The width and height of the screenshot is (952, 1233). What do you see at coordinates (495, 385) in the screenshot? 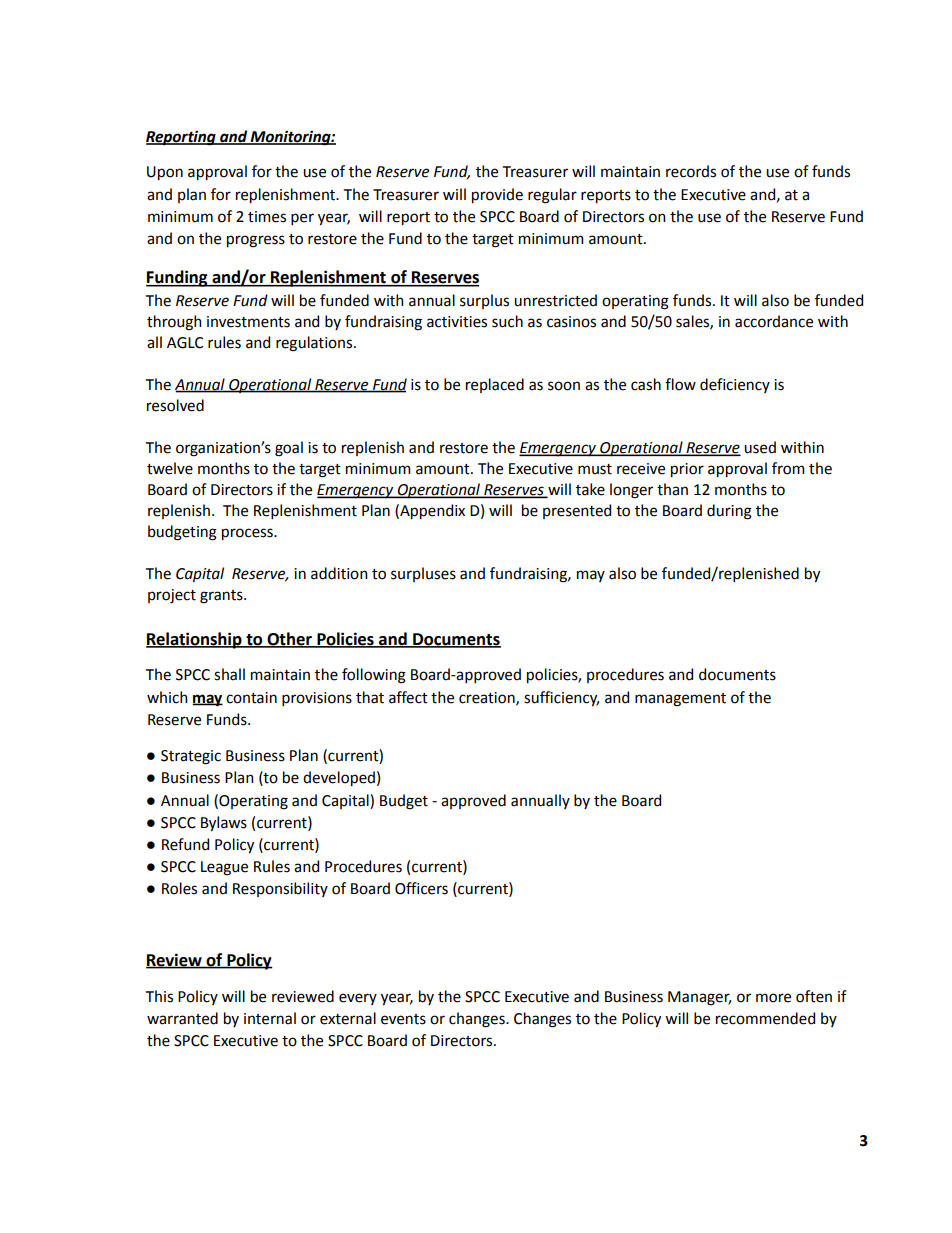
I see `replaced` at bounding box center [495, 385].
